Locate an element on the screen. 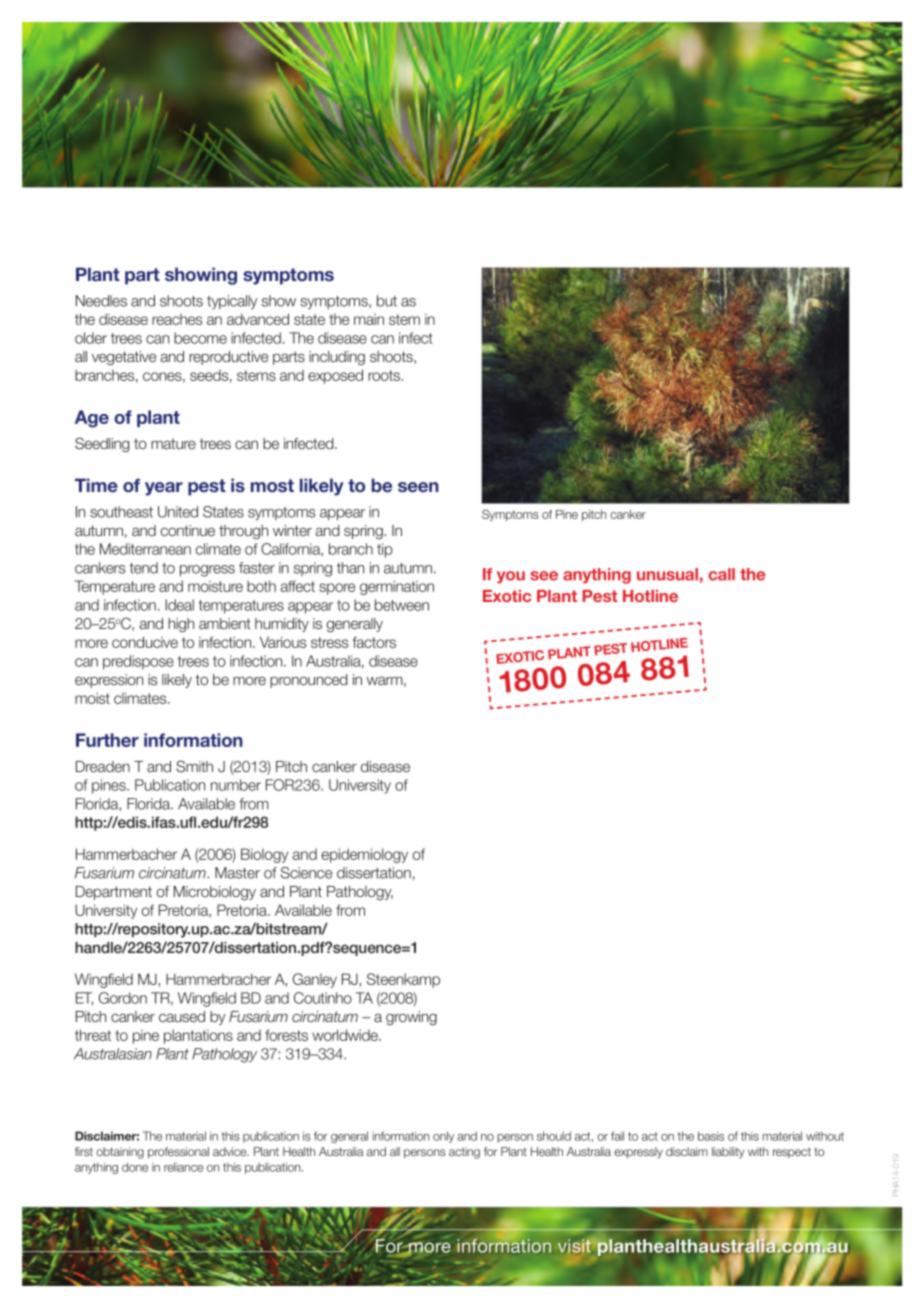  Smith is located at coordinates (194, 766).
